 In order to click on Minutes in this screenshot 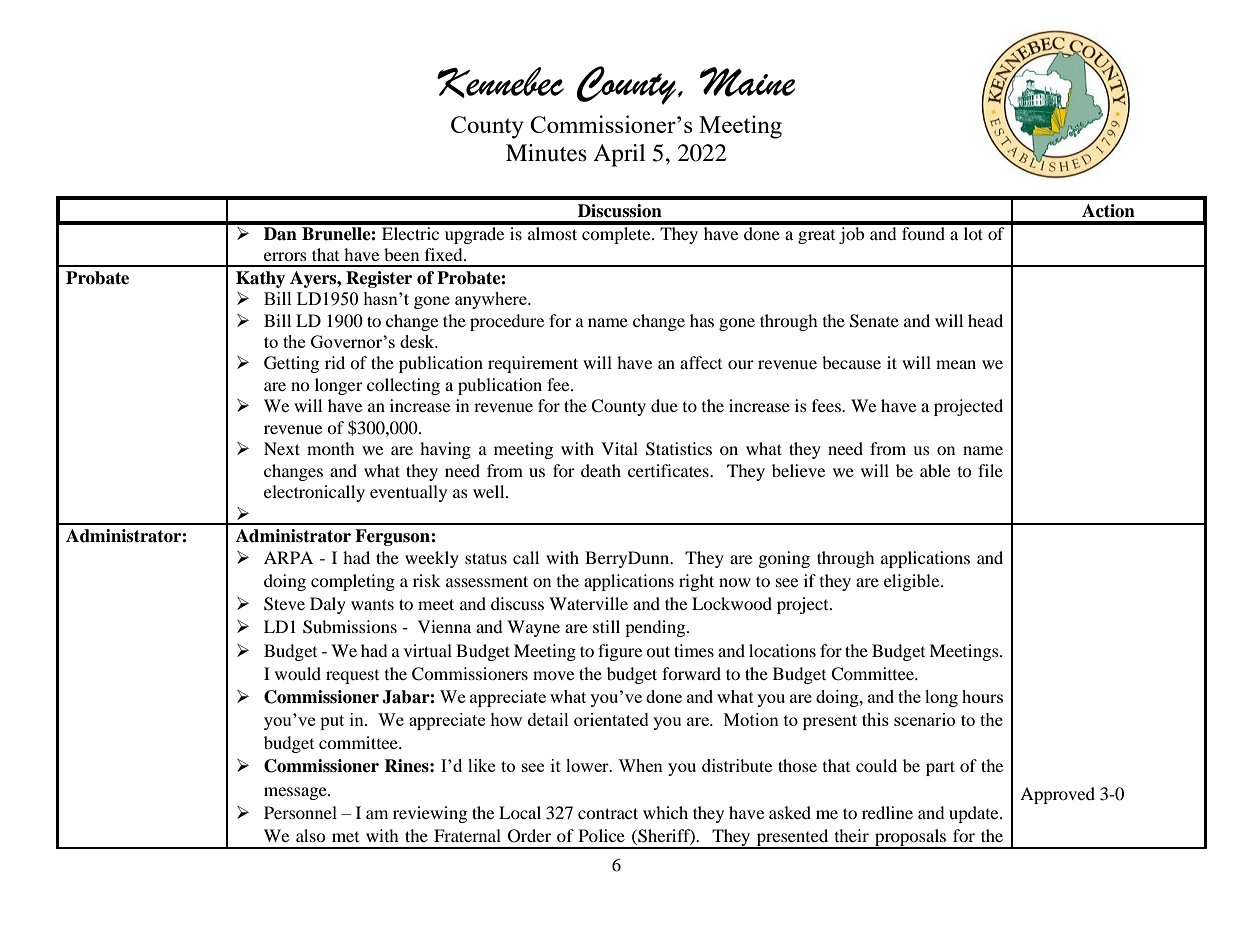, I will do `click(546, 153)`.
